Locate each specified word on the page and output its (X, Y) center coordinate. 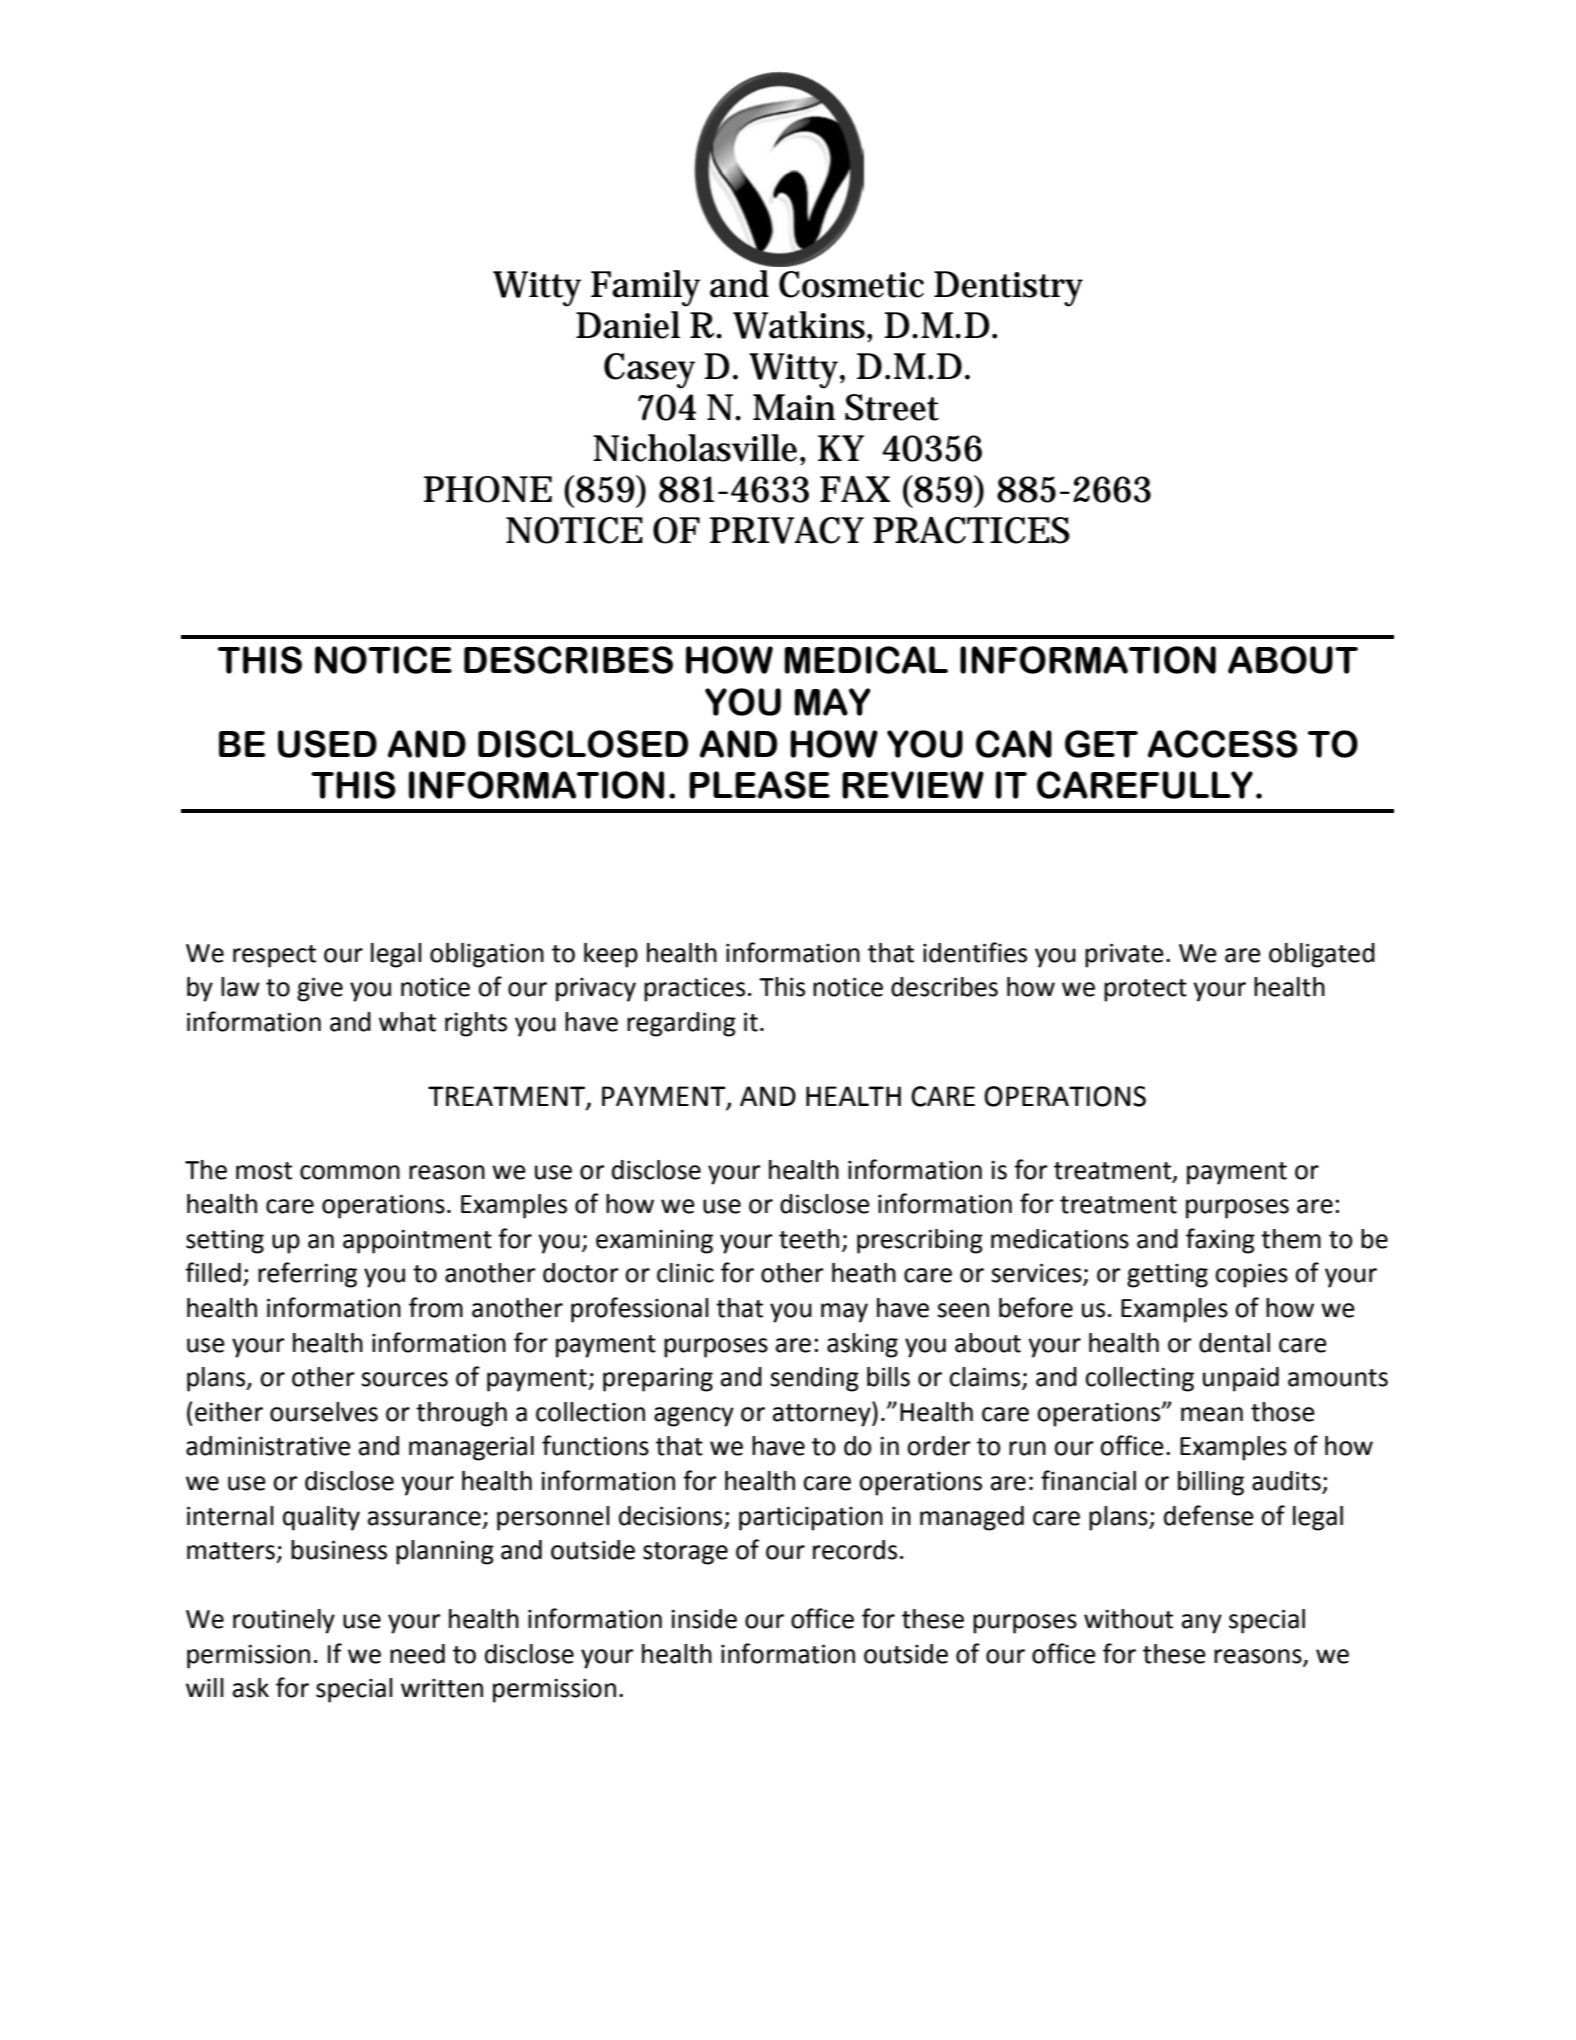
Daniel (628, 325)
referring (307, 1275)
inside (704, 1619)
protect (1145, 990)
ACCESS (1223, 744)
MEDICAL (866, 660)
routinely (284, 1621)
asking (862, 1345)
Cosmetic (851, 284)
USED (327, 744)
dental (1234, 1343)
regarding (681, 1024)
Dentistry (1008, 289)
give (320, 989)
